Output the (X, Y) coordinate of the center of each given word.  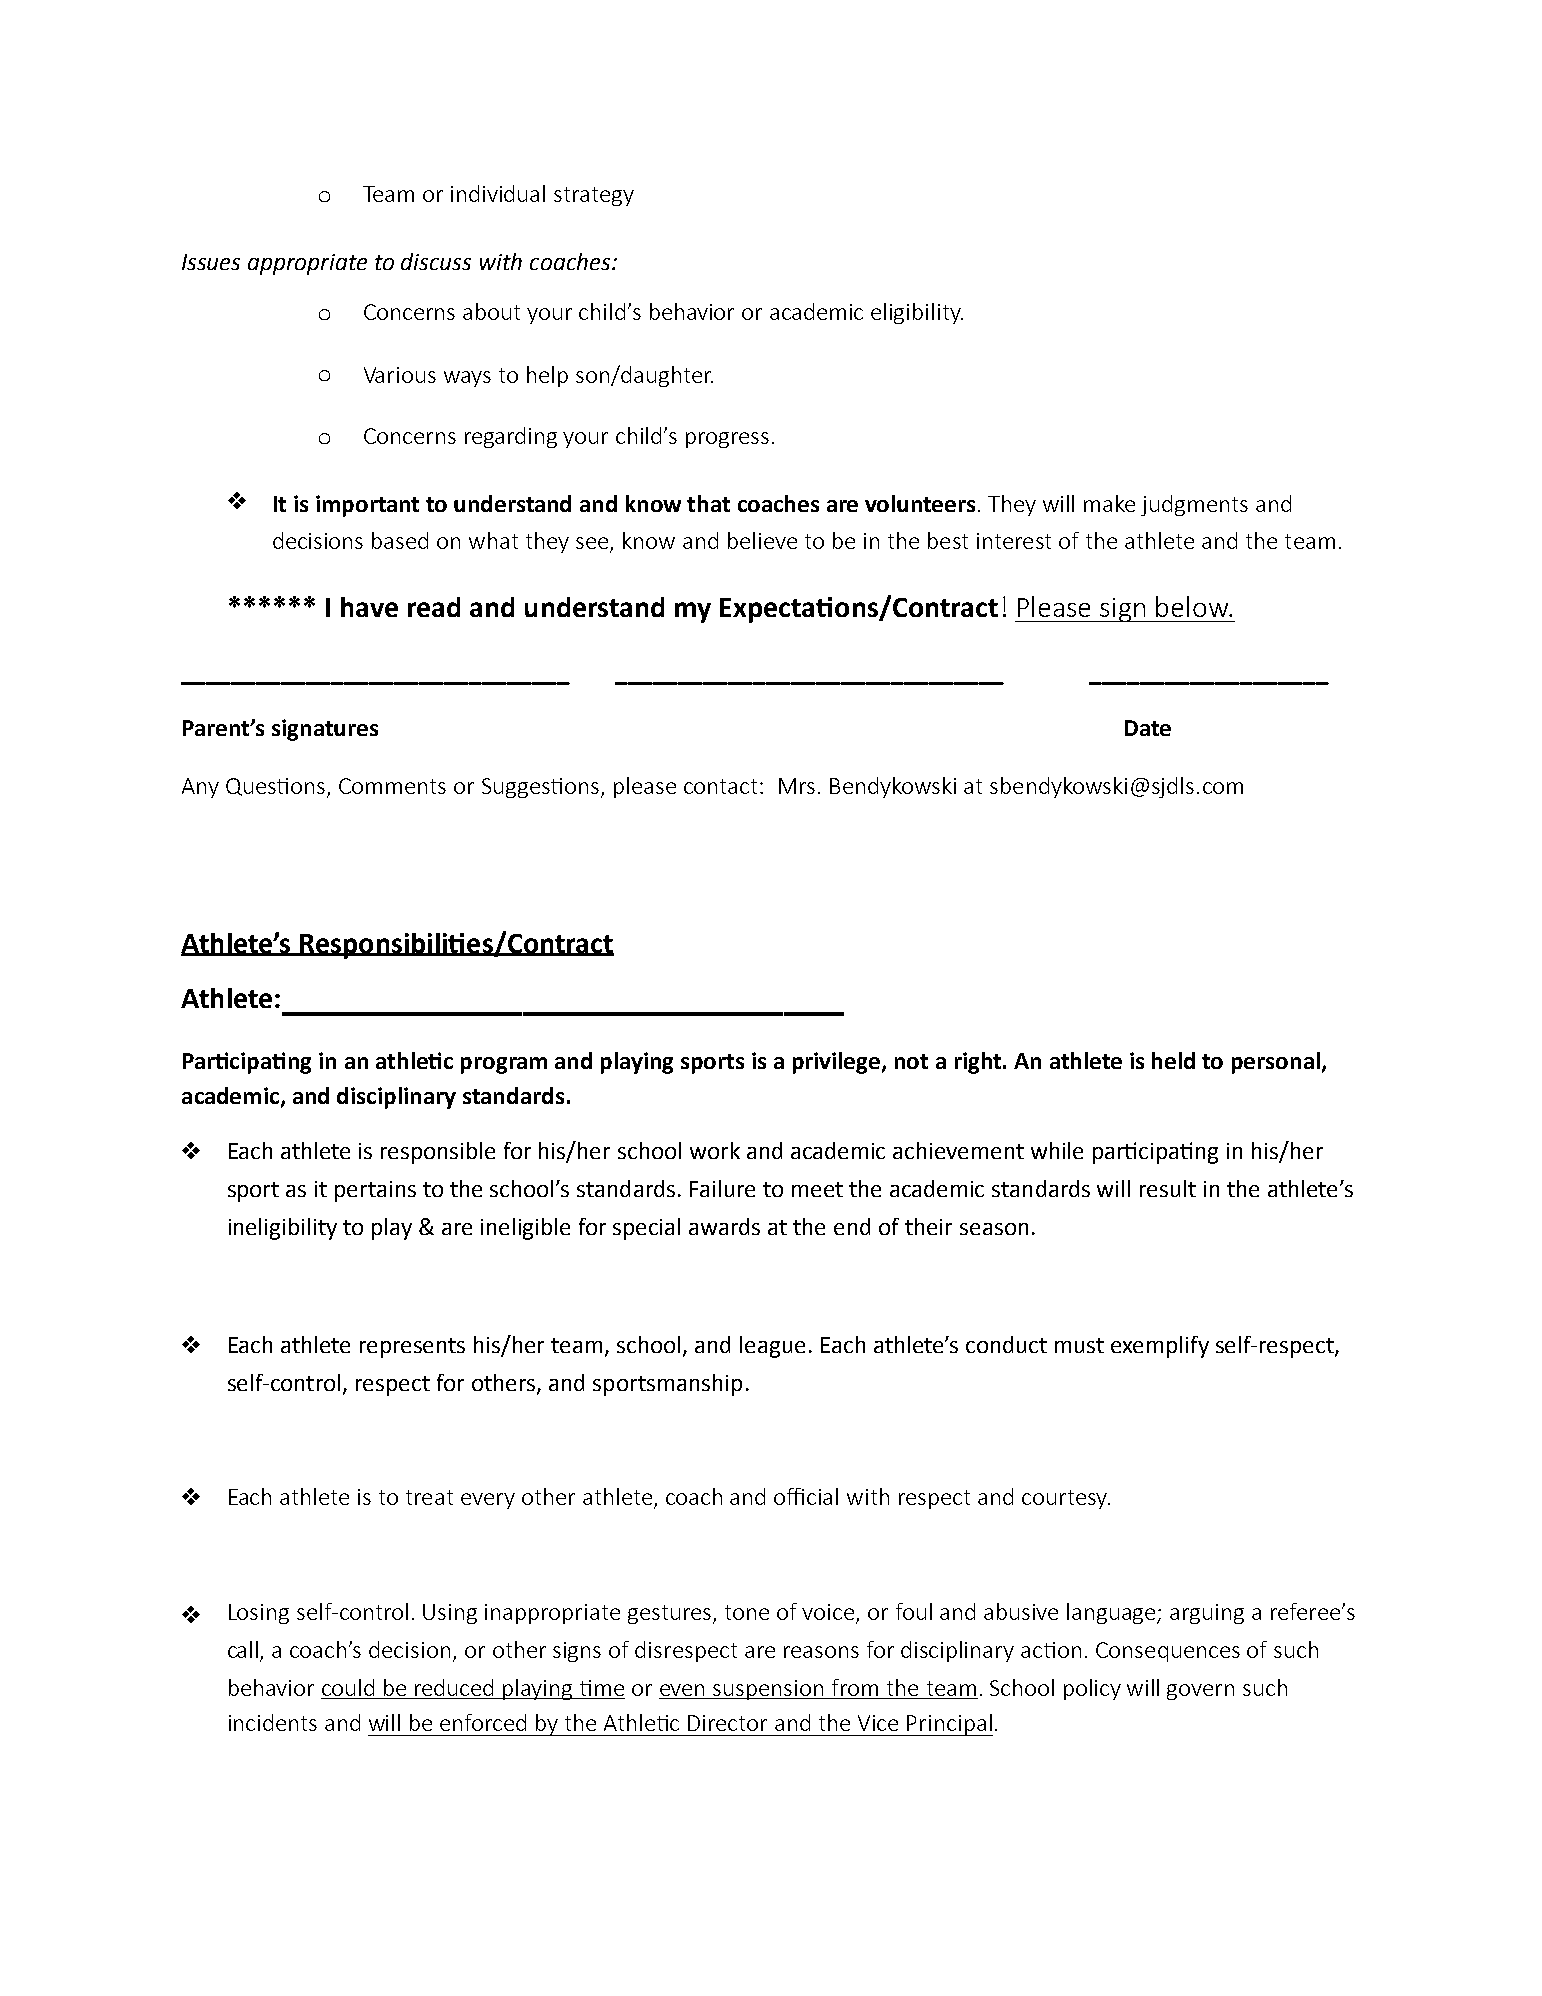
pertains (375, 1191)
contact (722, 786)
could (349, 1689)
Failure (722, 1188)
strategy (594, 196)
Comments (392, 786)
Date (1148, 728)
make (1109, 503)
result (1168, 1188)
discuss (436, 261)
